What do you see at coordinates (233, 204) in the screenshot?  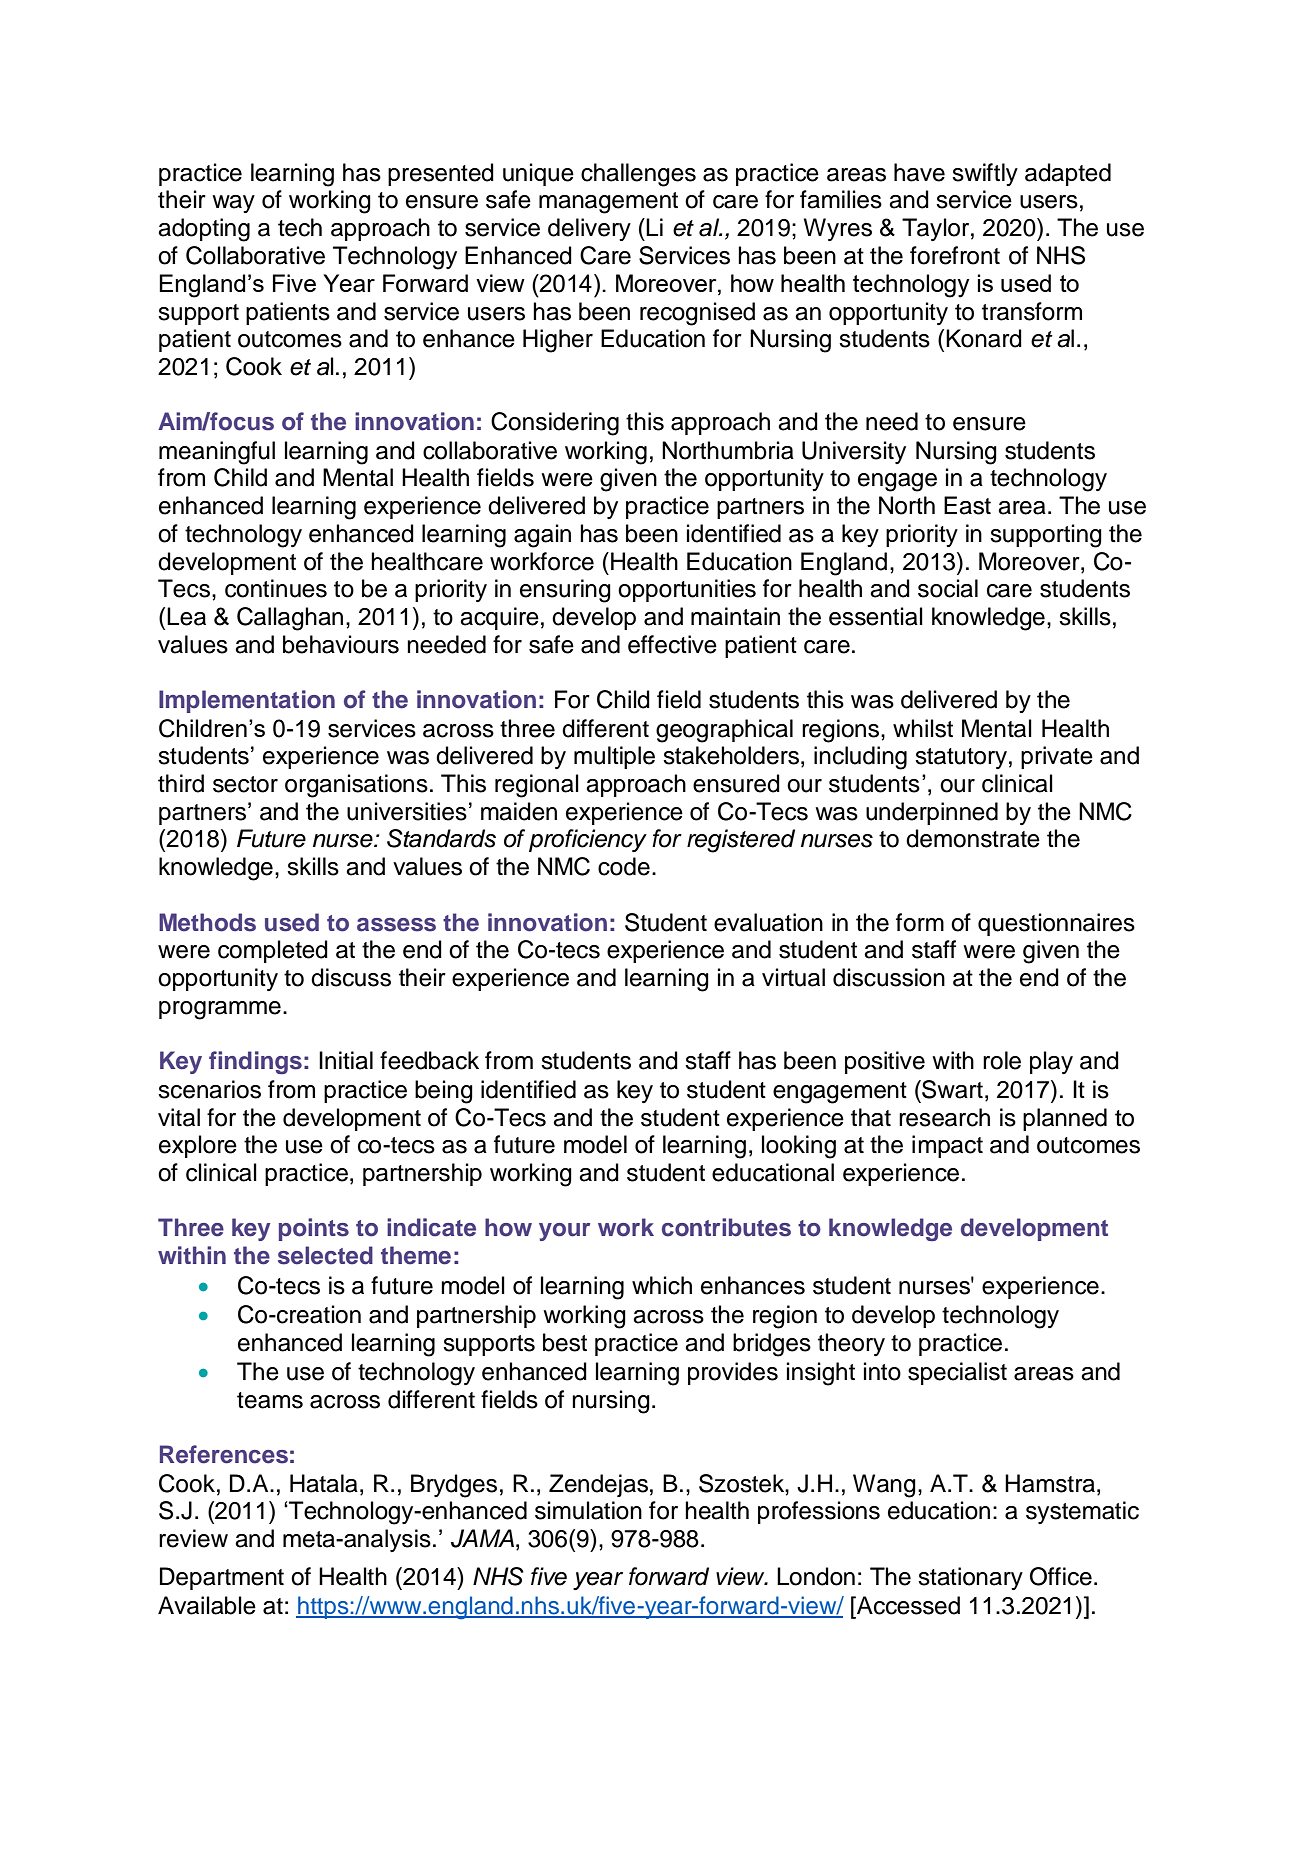 I see `way` at bounding box center [233, 204].
